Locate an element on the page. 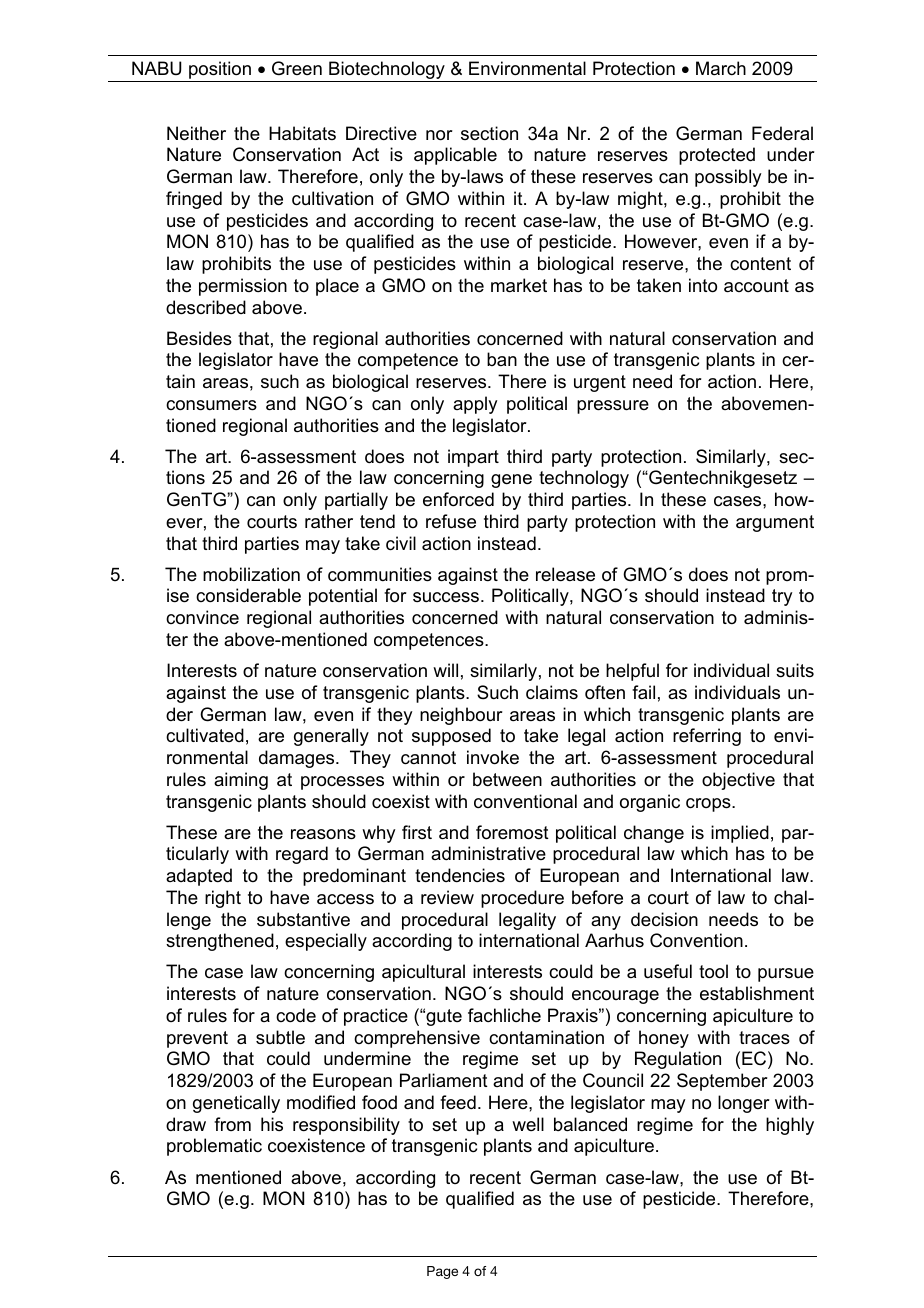 The height and width of the image is (1308, 924). referring is located at coordinates (707, 737).
